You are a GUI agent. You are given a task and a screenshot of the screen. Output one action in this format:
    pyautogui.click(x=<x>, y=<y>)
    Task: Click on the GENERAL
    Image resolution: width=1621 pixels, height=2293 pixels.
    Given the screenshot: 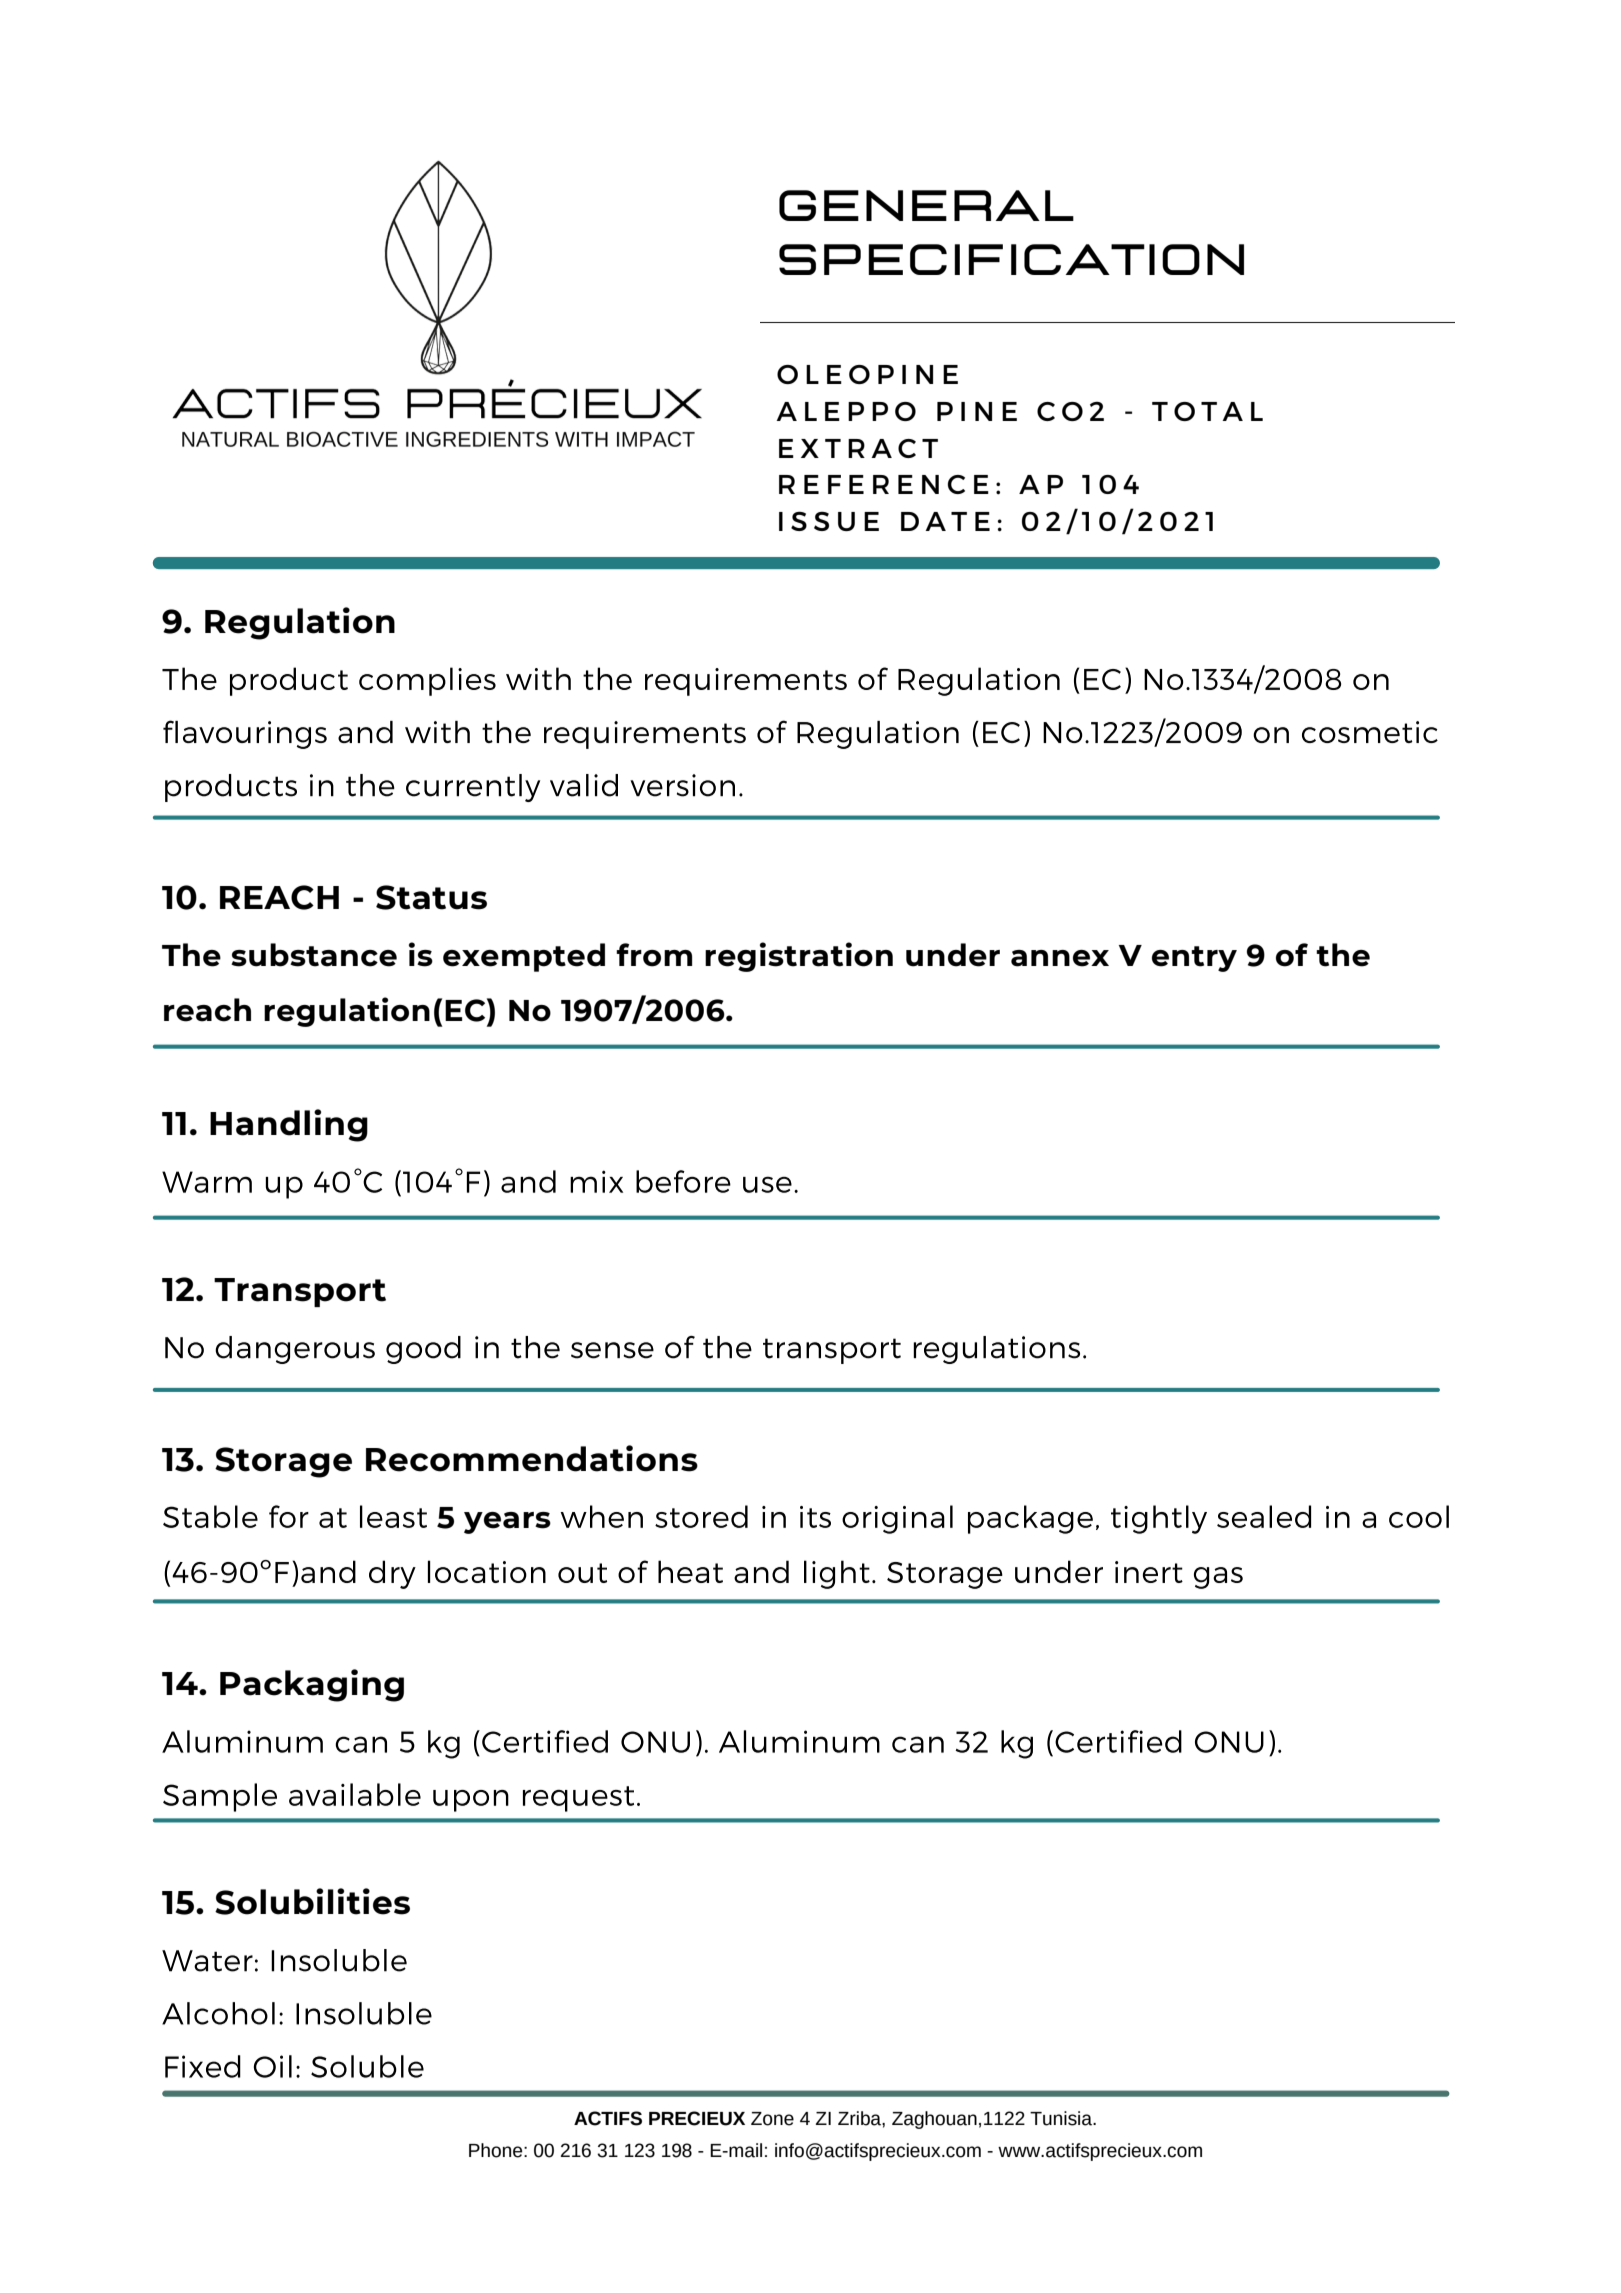 What is the action you would take?
    pyautogui.click(x=926, y=205)
